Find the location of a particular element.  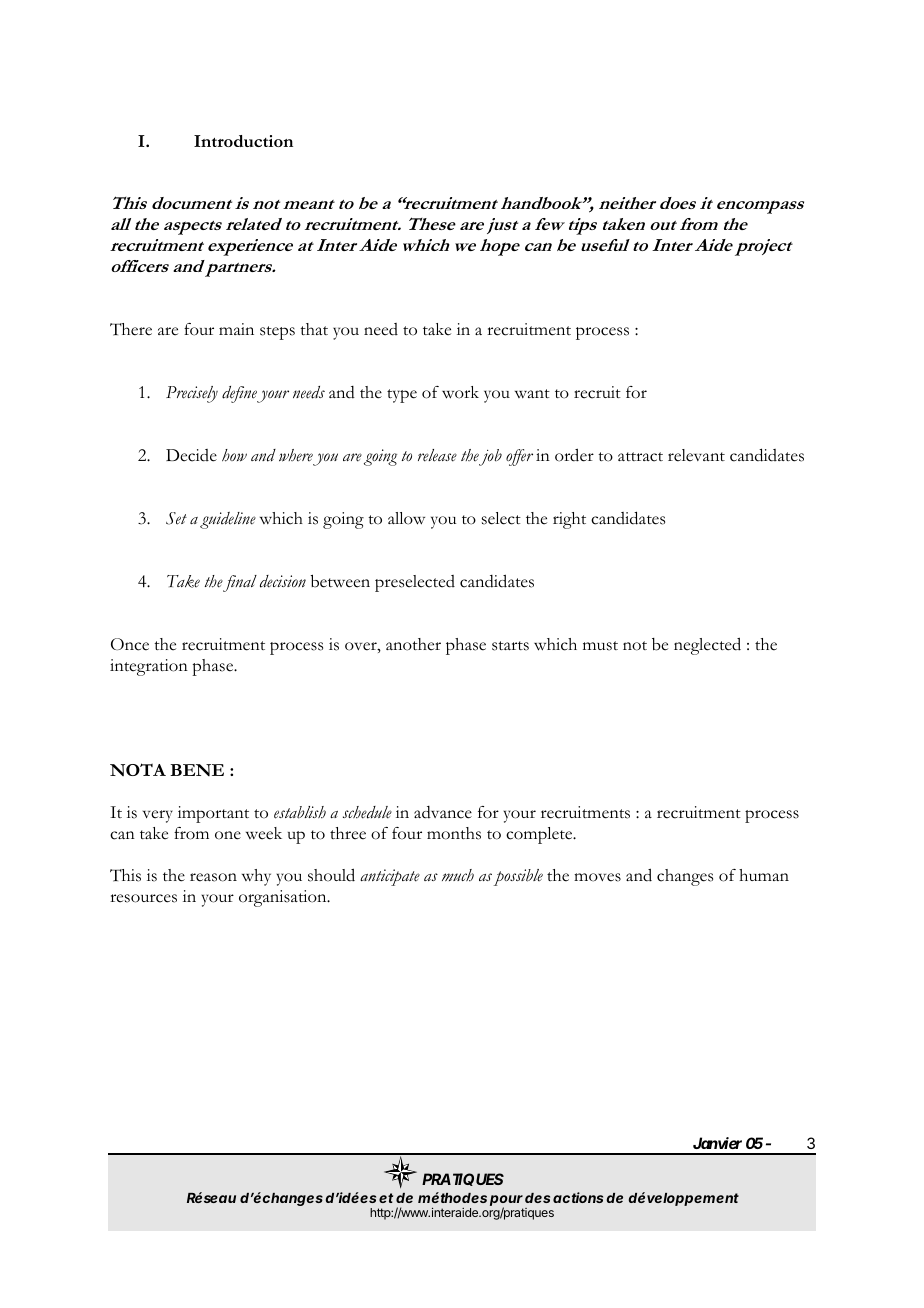

actions is located at coordinates (578, 1197).
